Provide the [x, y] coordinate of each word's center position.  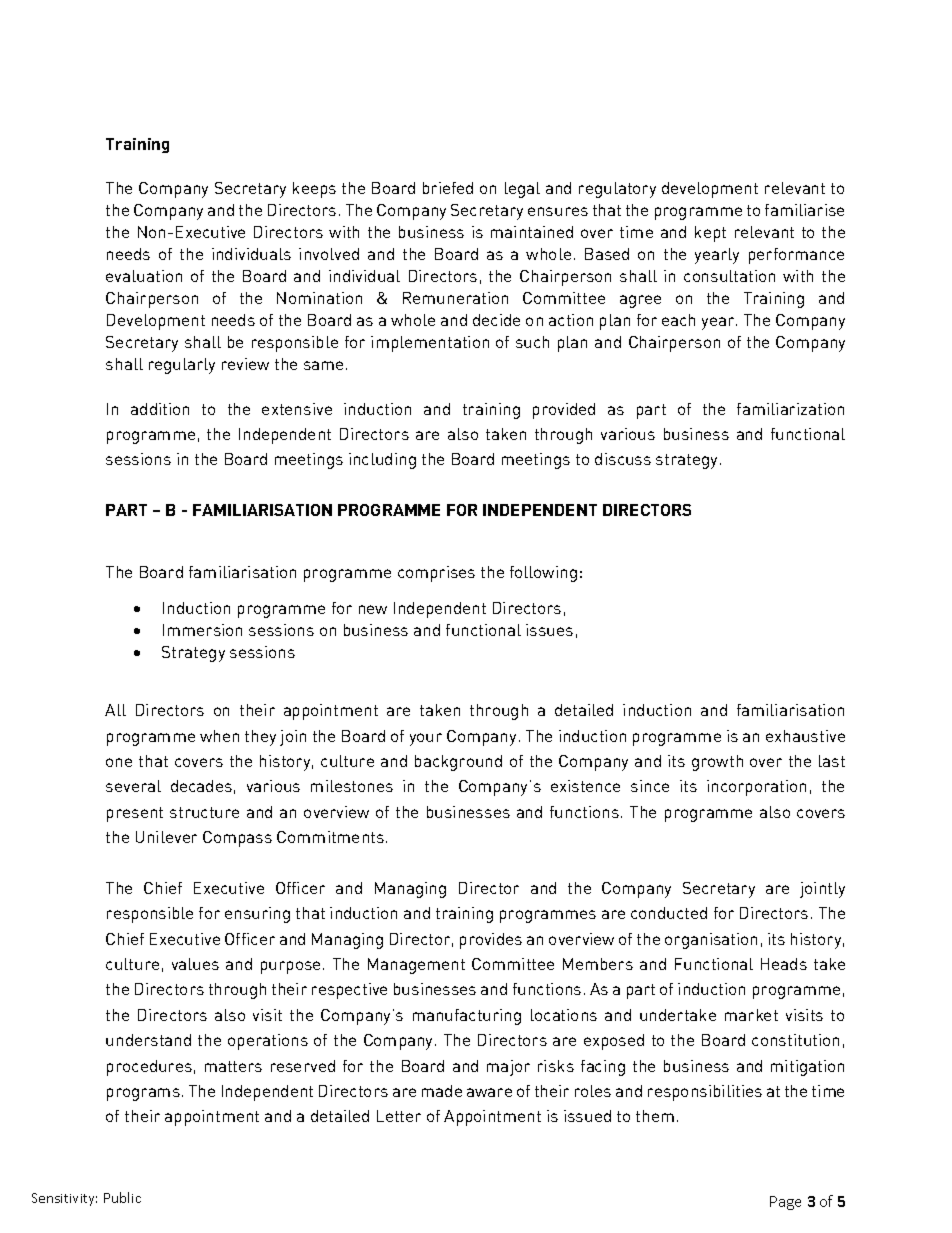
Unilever [166, 837]
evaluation [144, 276]
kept [710, 234]
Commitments [330, 837]
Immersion [202, 630]
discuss [623, 459]
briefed [448, 188]
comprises [436, 574]
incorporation [756, 788]
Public [122, 1197]
